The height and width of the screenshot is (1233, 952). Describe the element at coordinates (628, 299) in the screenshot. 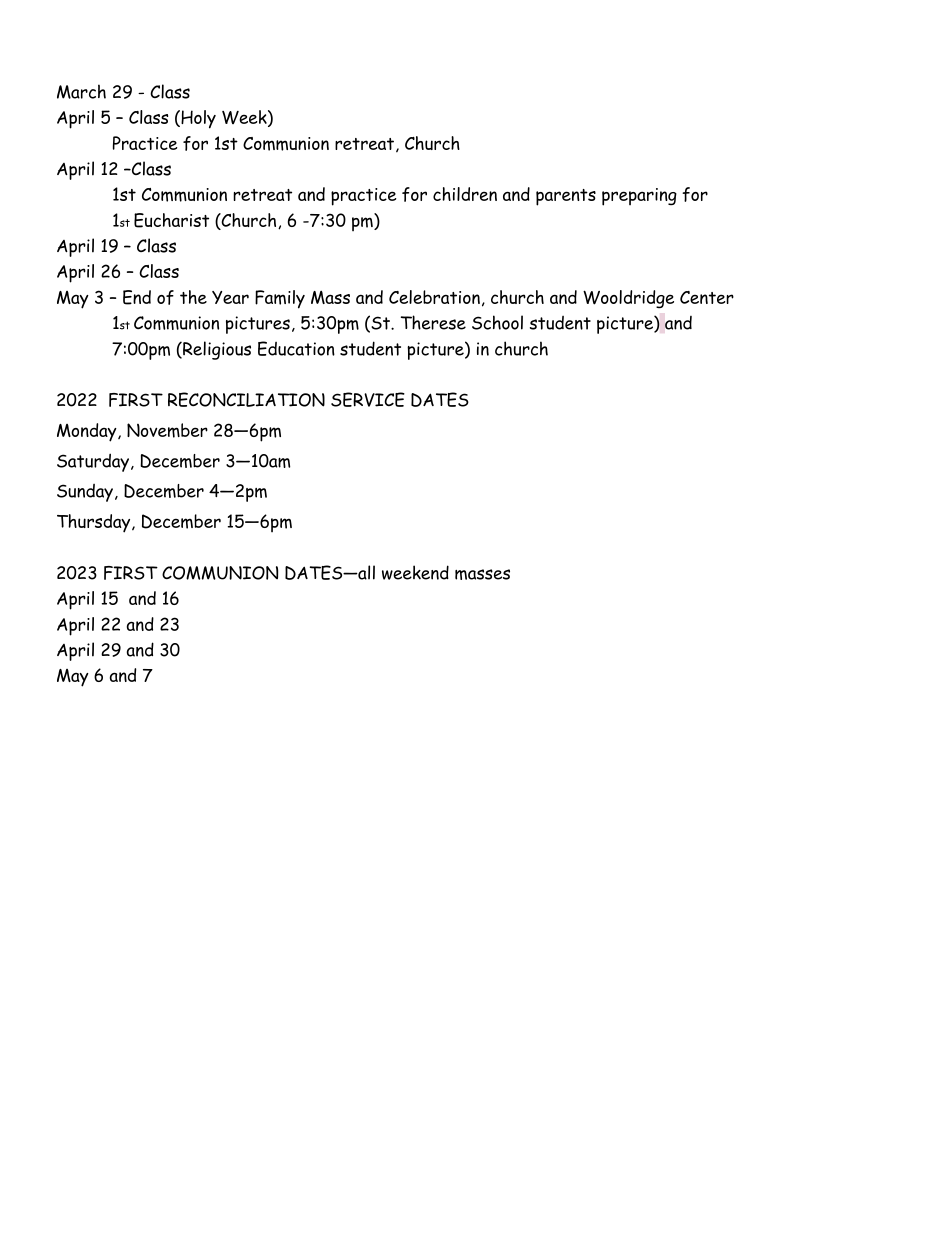

I see `Wooldridge` at that location.
